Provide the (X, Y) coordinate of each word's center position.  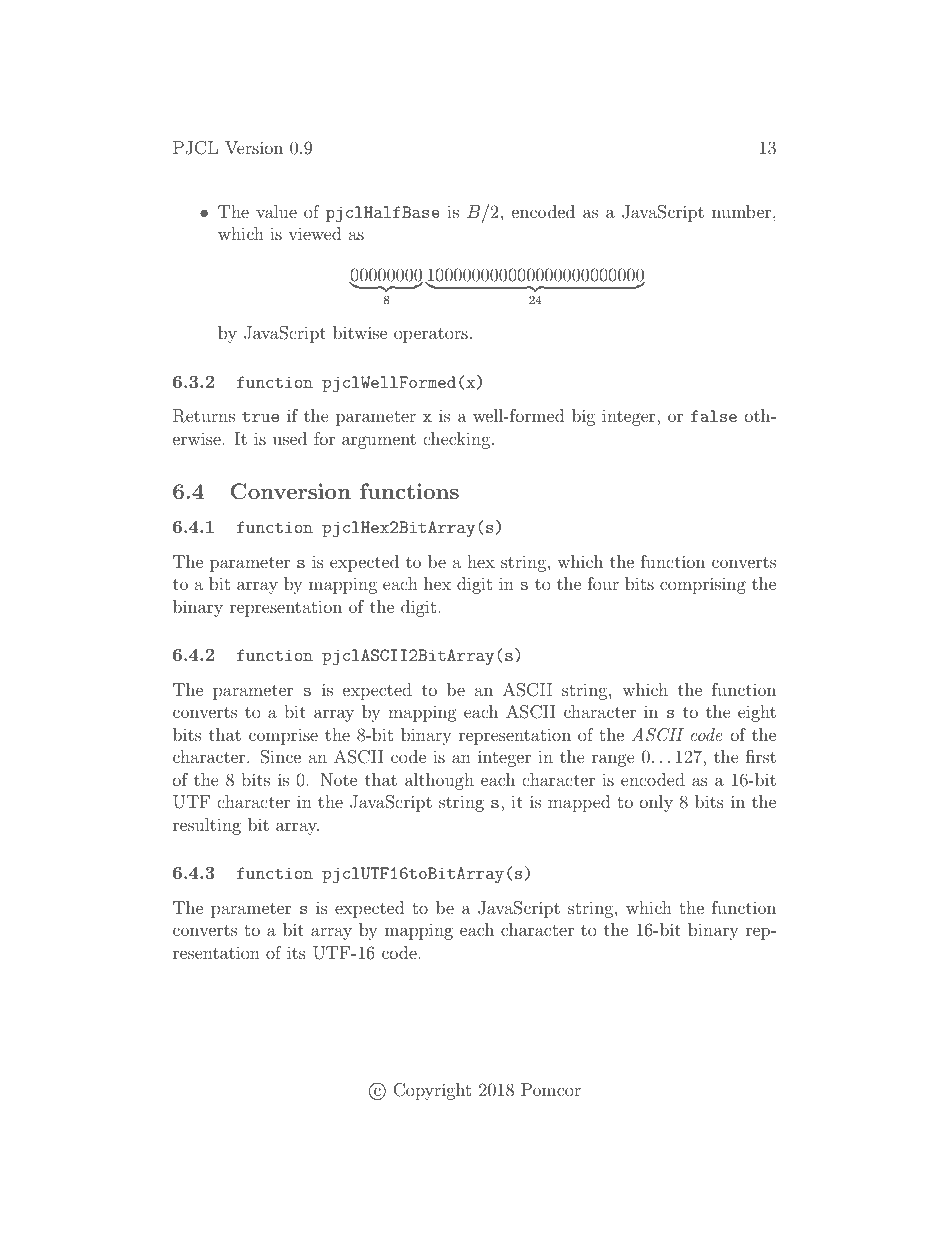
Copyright (432, 1091)
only (656, 803)
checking (456, 440)
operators (431, 335)
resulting (207, 826)
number (743, 211)
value (276, 211)
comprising (703, 585)
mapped (579, 803)
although (439, 781)
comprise (283, 736)
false (714, 416)
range (613, 760)
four (603, 583)
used (290, 438)
